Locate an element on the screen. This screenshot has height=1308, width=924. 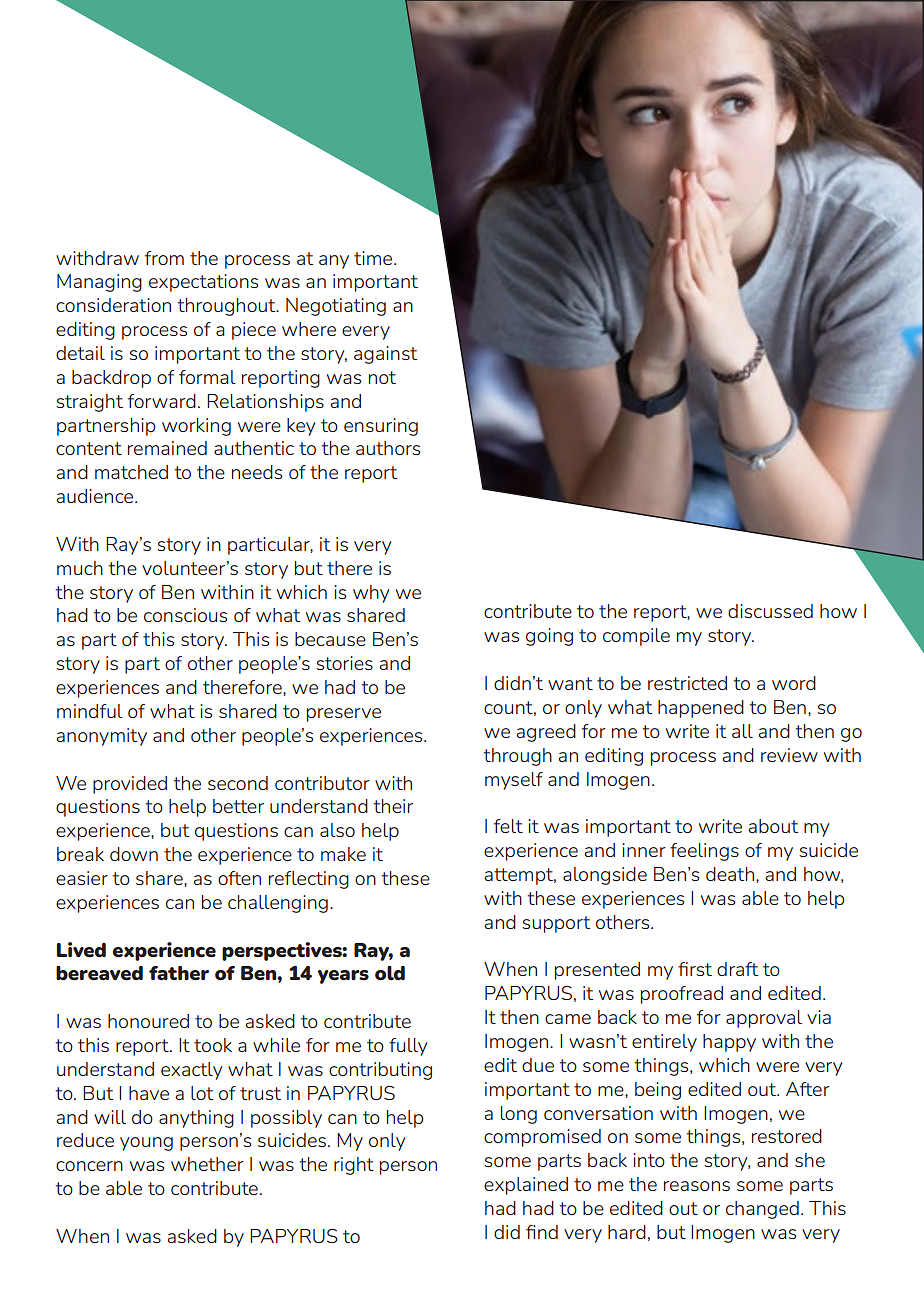
why is located at coordinates (371, 594).
